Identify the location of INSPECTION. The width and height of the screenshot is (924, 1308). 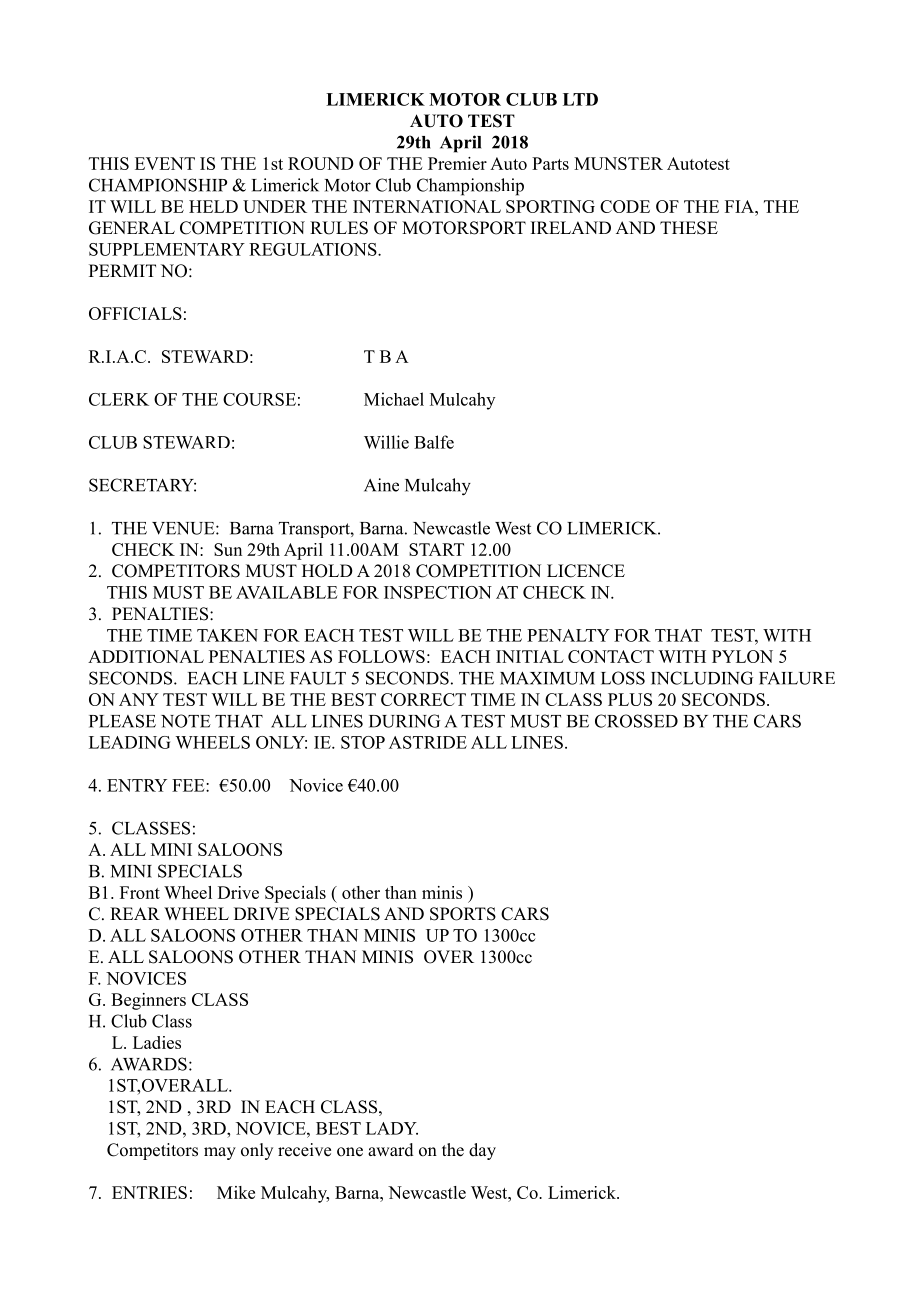
(438, 592).
